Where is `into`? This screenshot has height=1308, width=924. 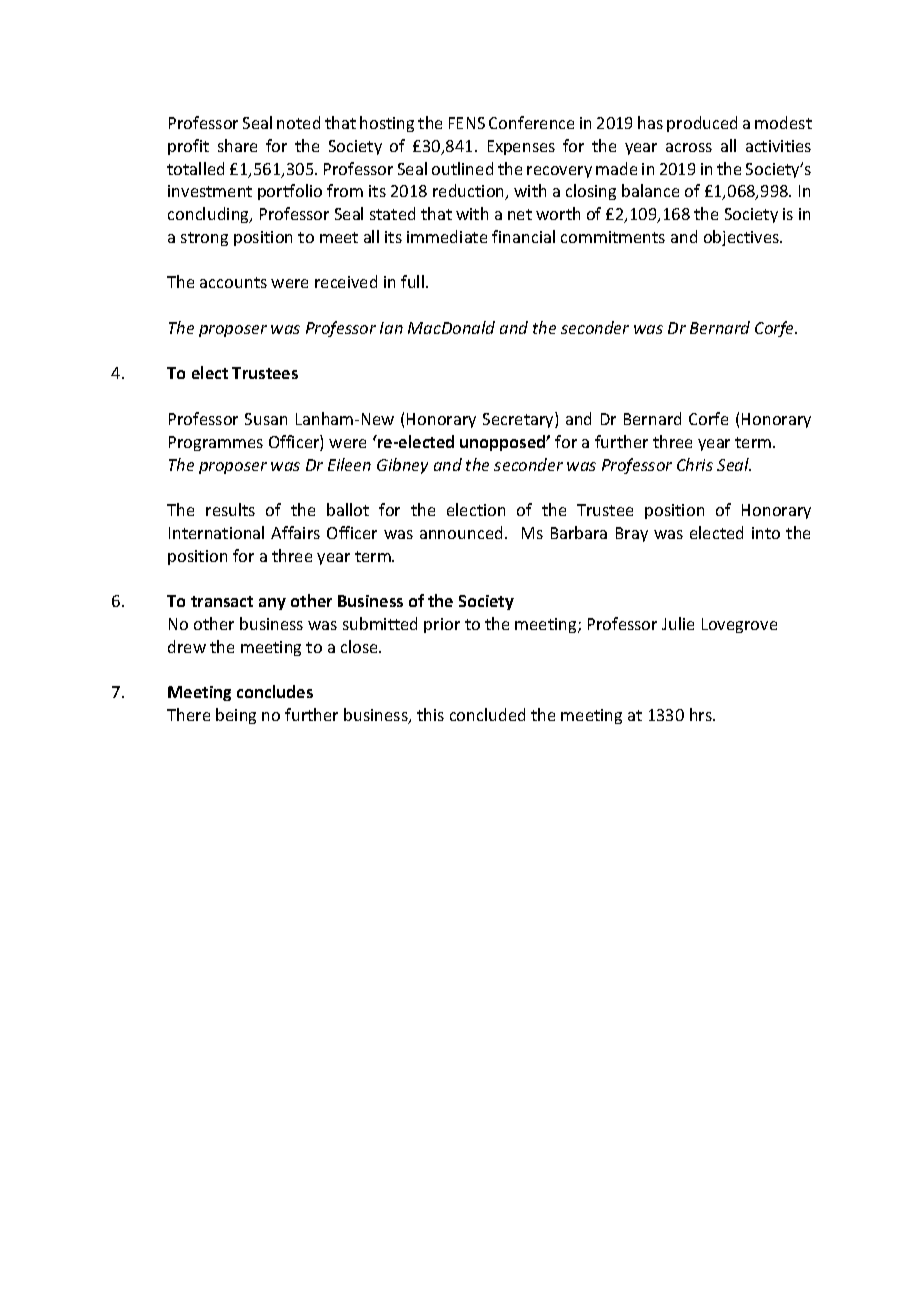 into is located at coordinates (766, 533).
